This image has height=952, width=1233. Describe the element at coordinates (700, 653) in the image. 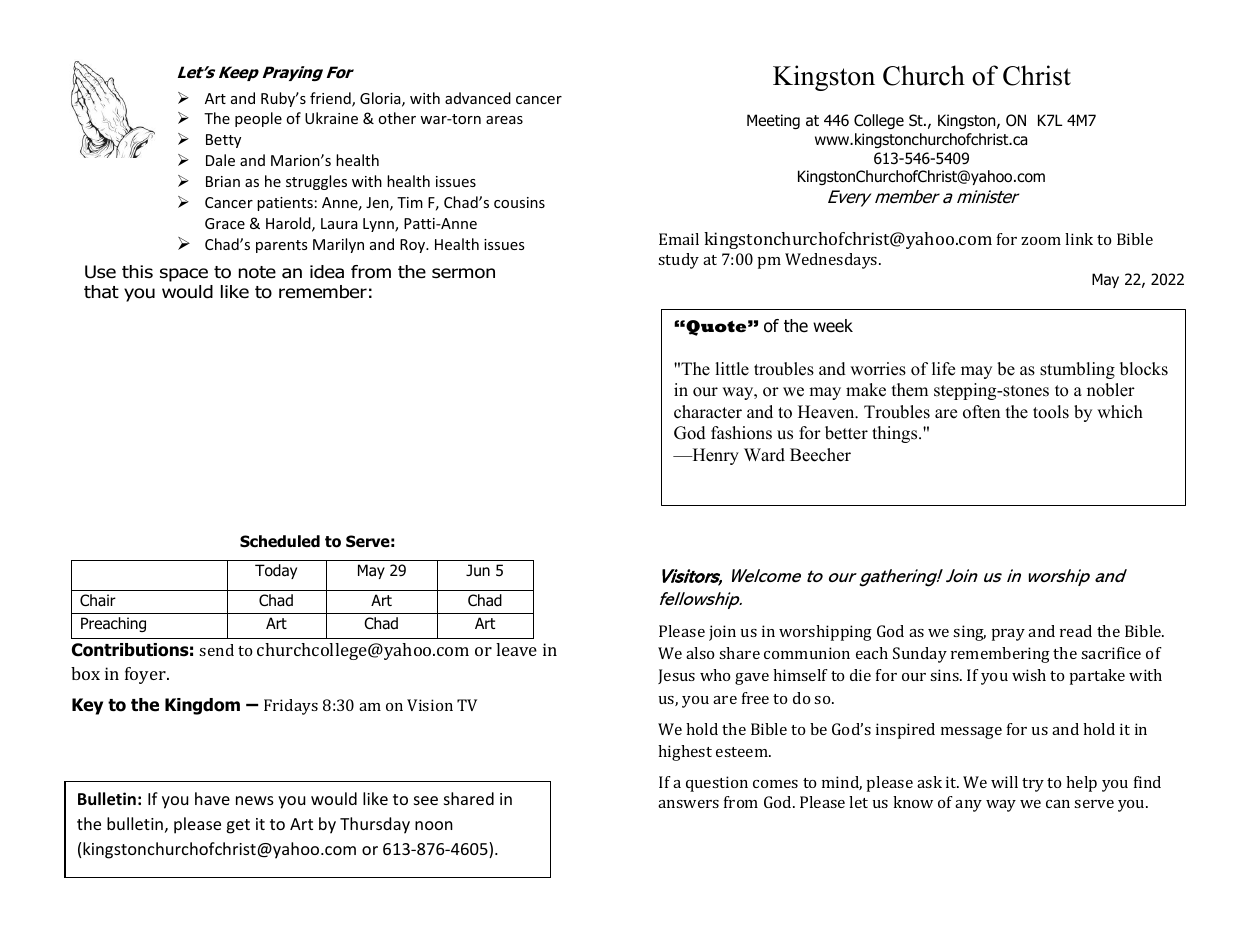

I see `also` at that location.
